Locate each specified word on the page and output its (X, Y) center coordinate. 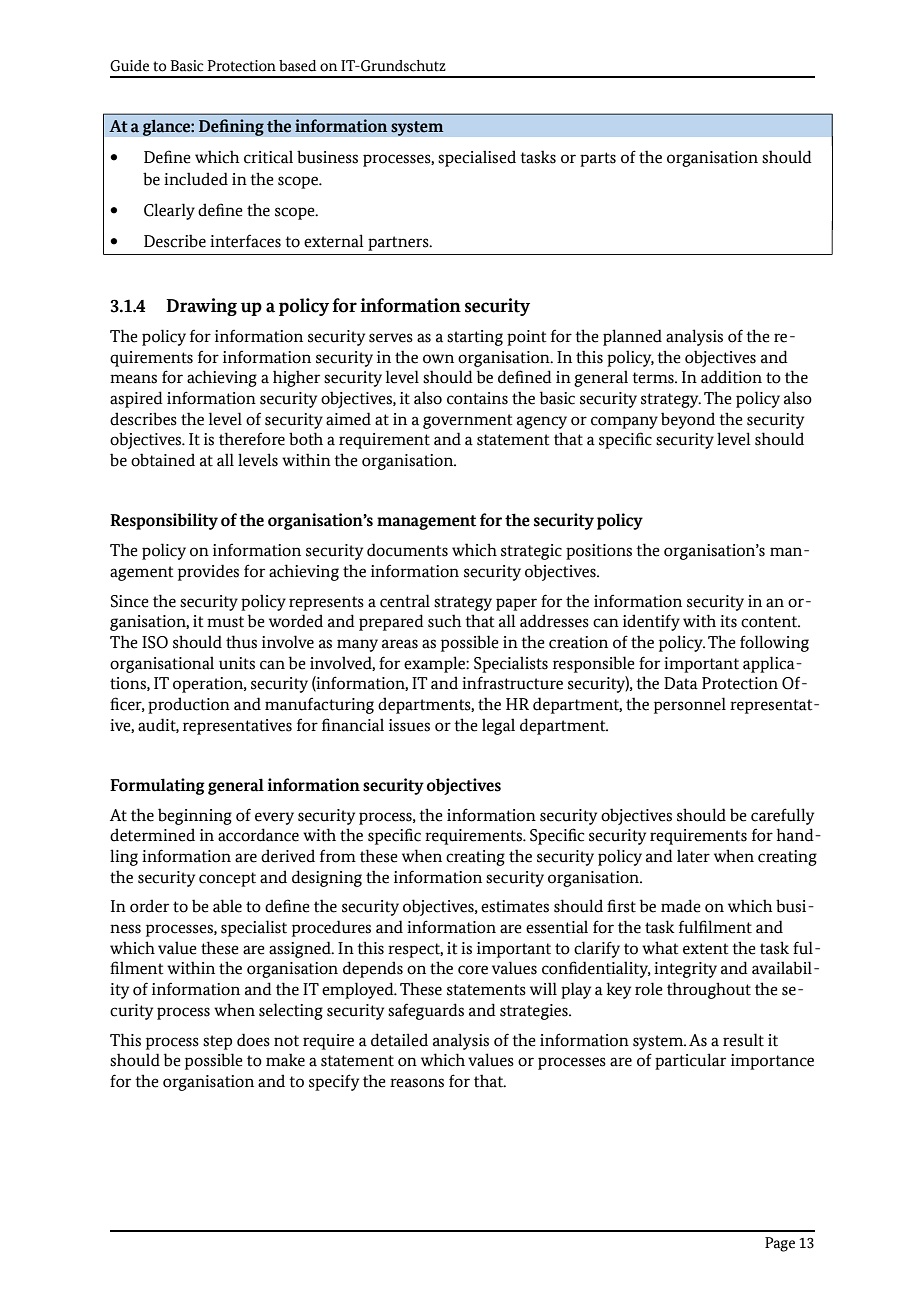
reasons (417, 1083)
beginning (195, 816)
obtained (163, 460)
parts (598, 159)
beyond (688, 420)
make (285, 1060)
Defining (231, 127)
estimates (515, 906)
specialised (477, 158)
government (468, 421)
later (693, 856)
